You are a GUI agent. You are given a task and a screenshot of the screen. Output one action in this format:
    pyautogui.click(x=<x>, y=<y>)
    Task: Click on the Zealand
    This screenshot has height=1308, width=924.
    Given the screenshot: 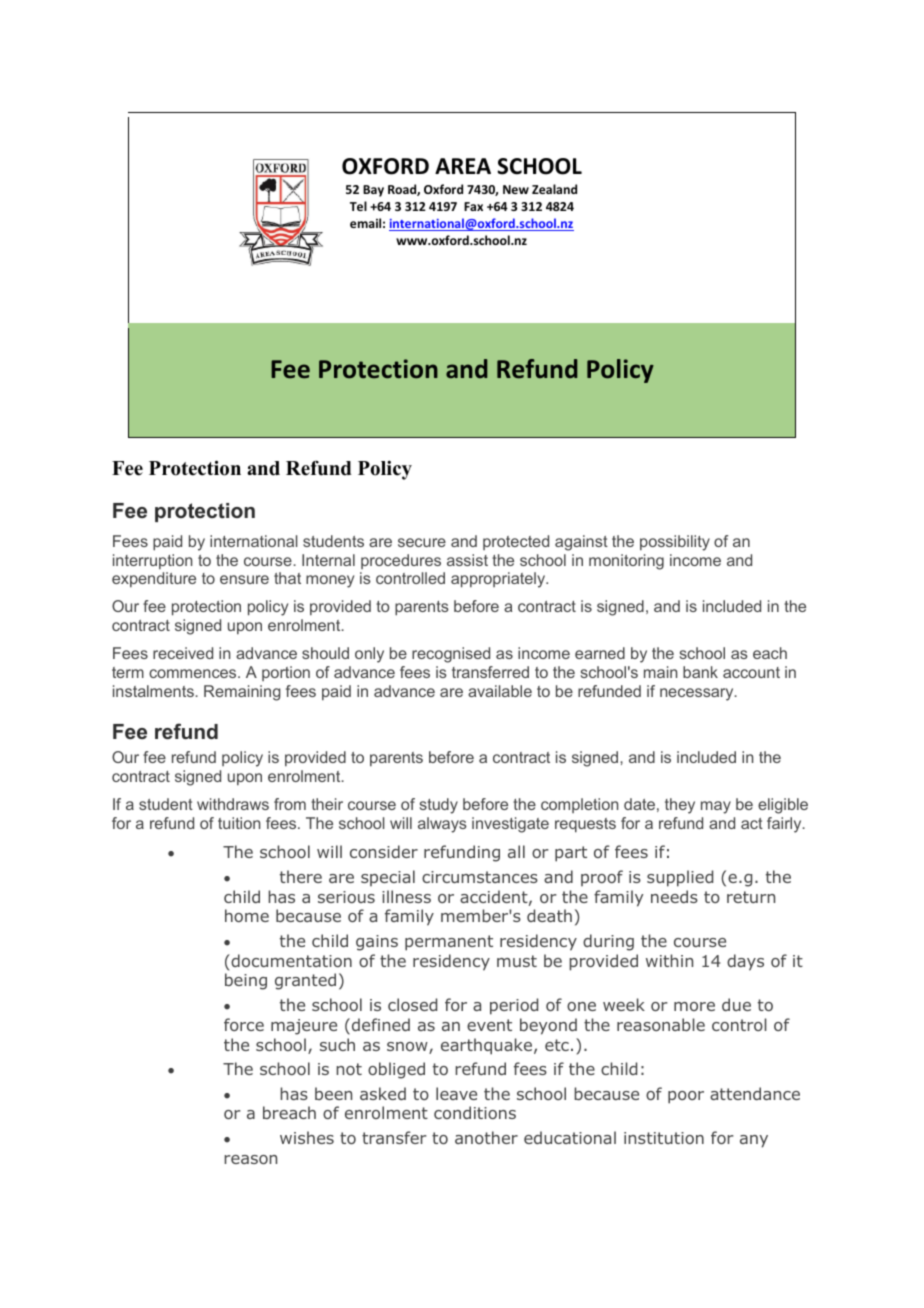 What is the action you would take?
    pyautogui.click(x=554, y=189)
